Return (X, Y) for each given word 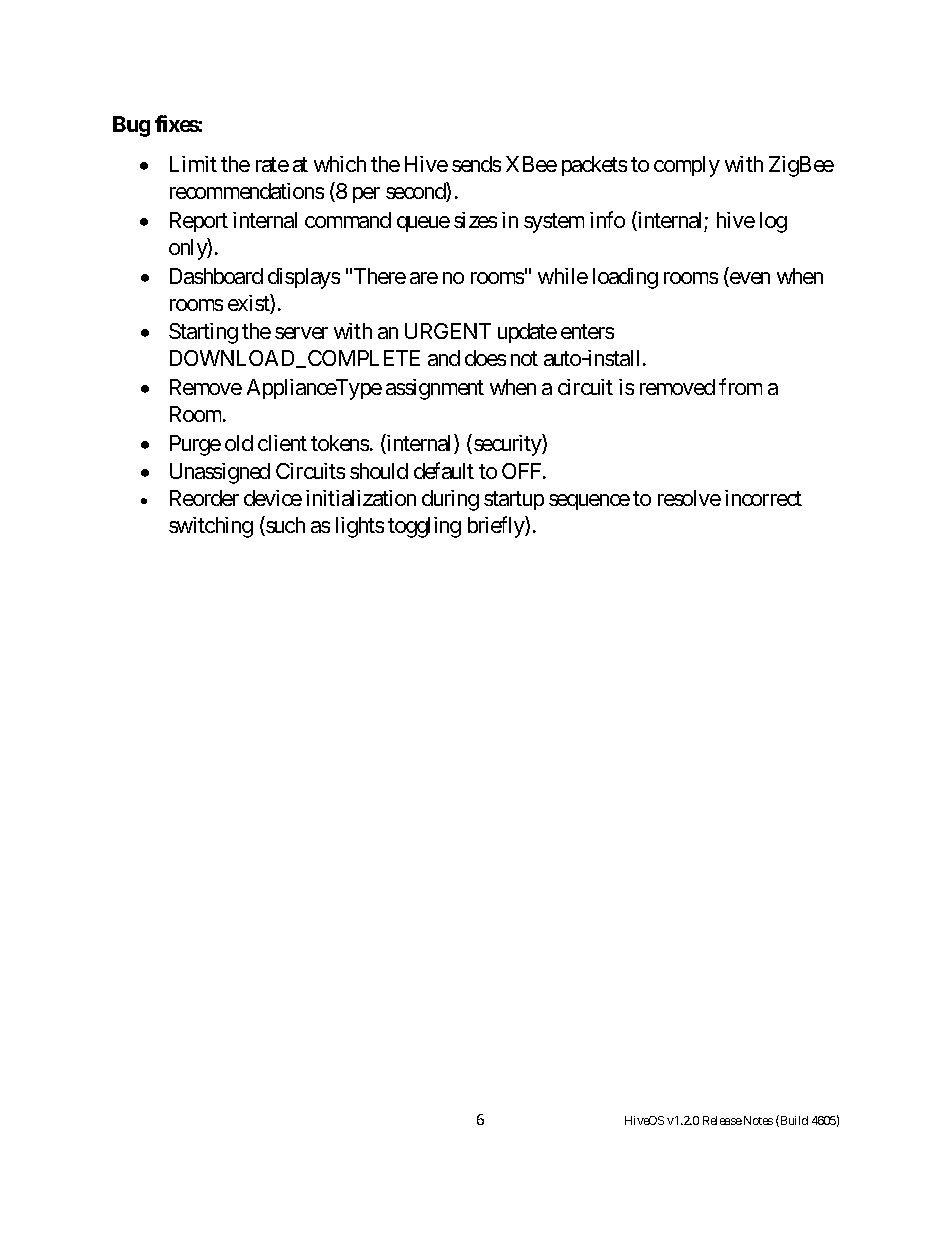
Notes (758, 1120)
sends (476, 164)
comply (687, 166)
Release (722, 1120)
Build (793, 1121)
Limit (193, 164)
